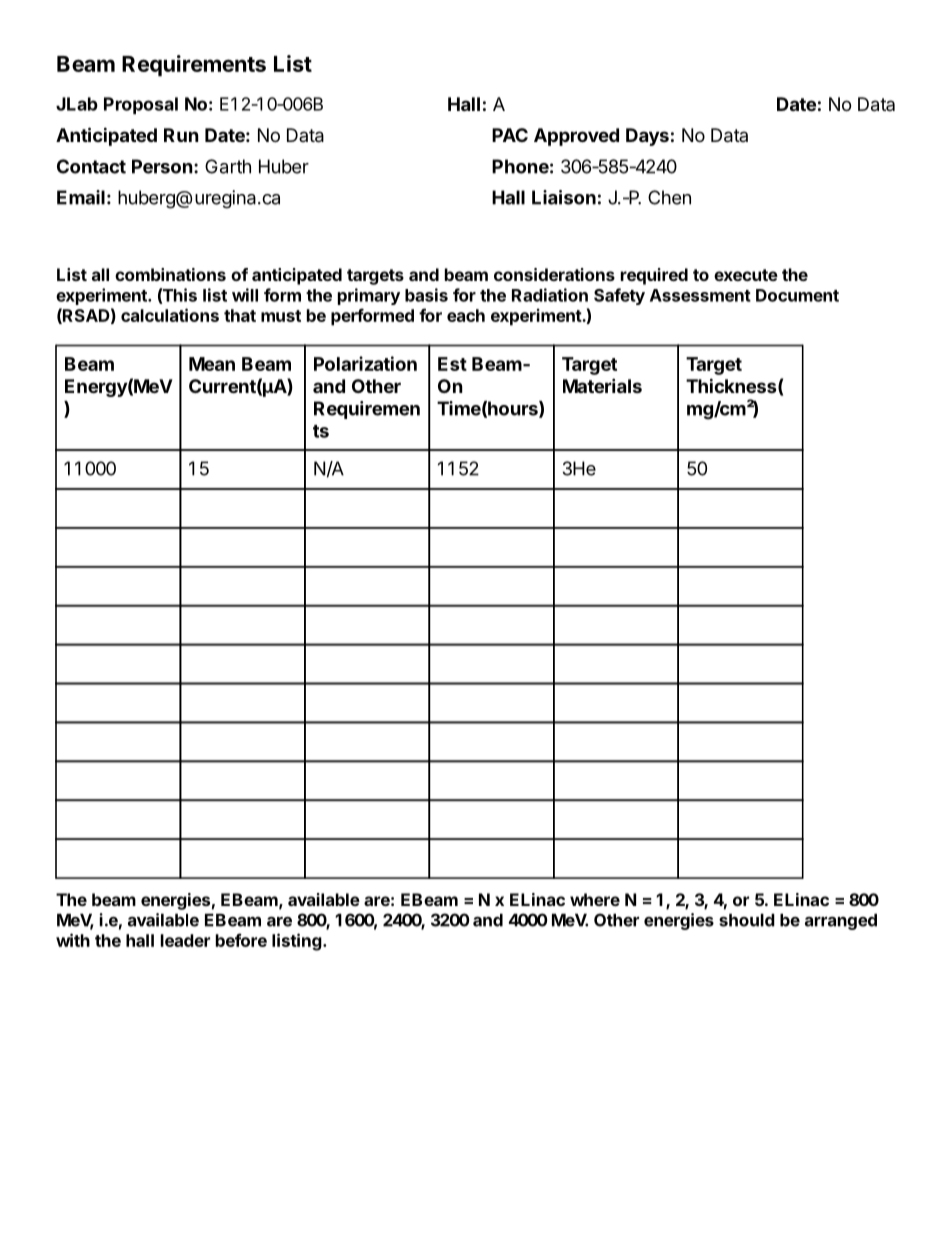 This document has width=952, height=1233. I want to click on before, so click(241, 940).
